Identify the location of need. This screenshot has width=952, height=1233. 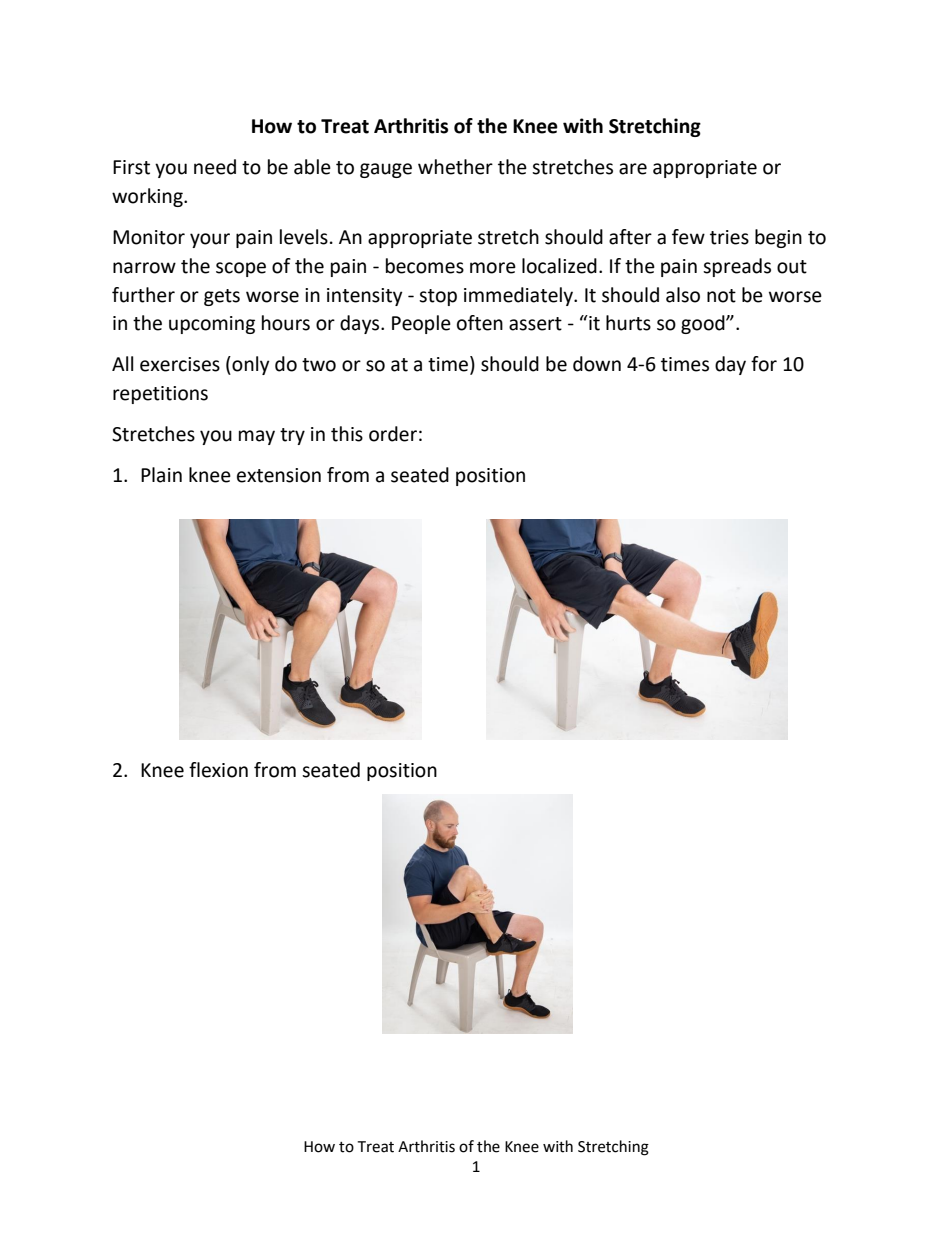
(215, 167).
